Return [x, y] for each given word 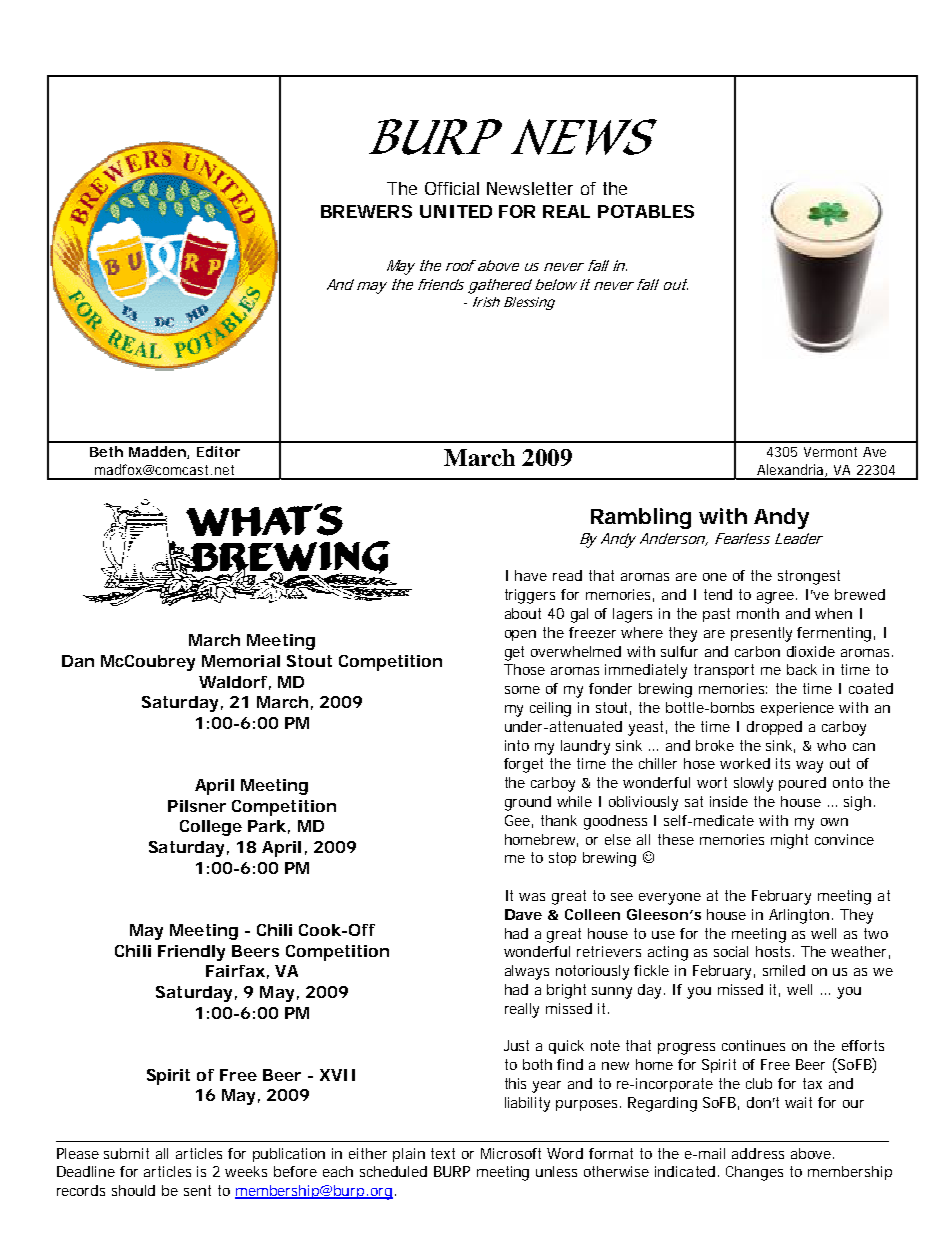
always [527, 972]
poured [802, 784]
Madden [158, 452]
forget [523, 765]
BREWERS [366, 211]
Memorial [241, 661]
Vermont [830, 452]
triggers [530, 596]
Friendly [191, 953]
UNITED [456, 211]
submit [126, 1153]
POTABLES [646, 211]
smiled [784, 970]
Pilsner [197, 806]
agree [777, 598]
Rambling [641, 518]
